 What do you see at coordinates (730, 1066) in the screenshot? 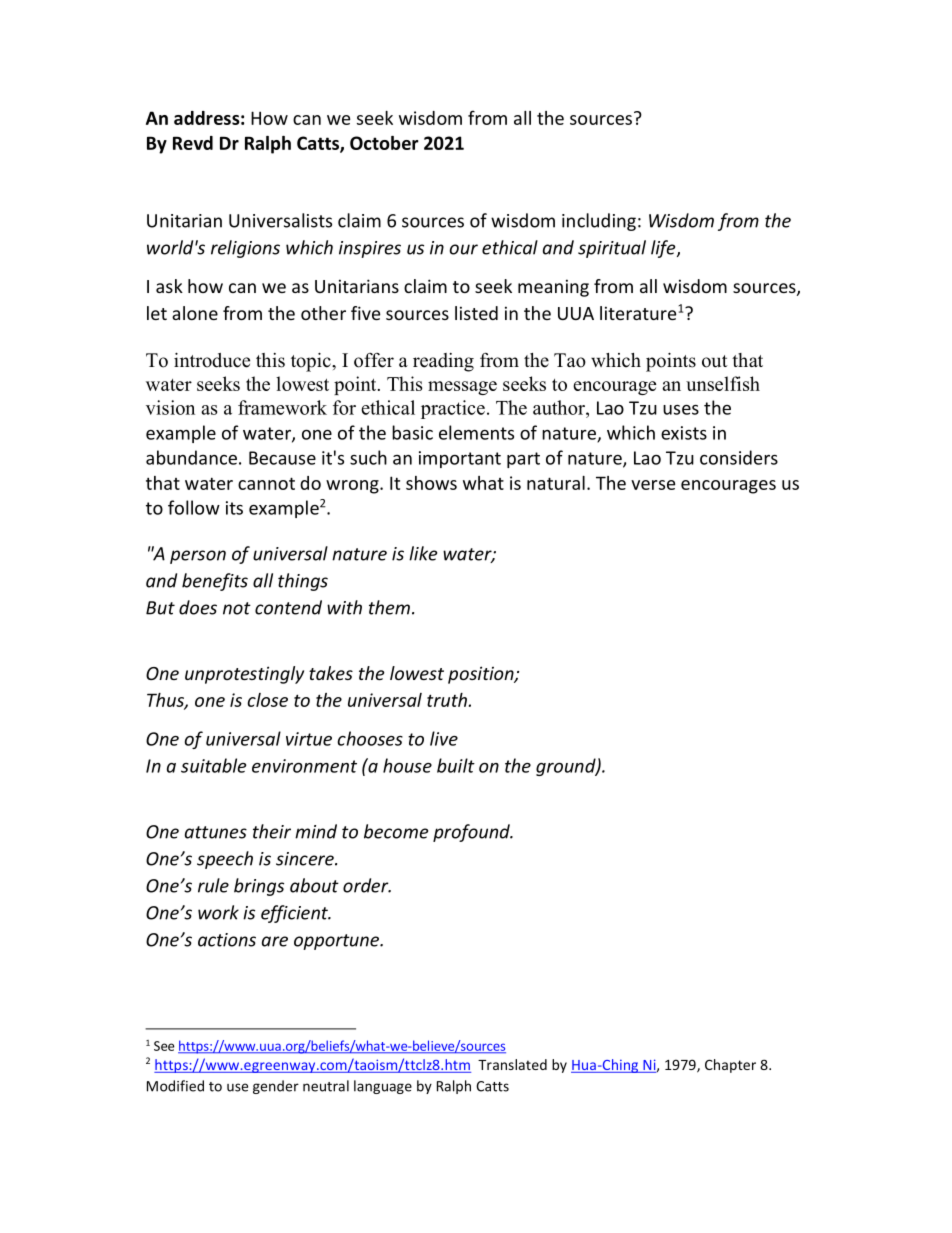
I see `Chapter` at bounding box center [730, 1066].
